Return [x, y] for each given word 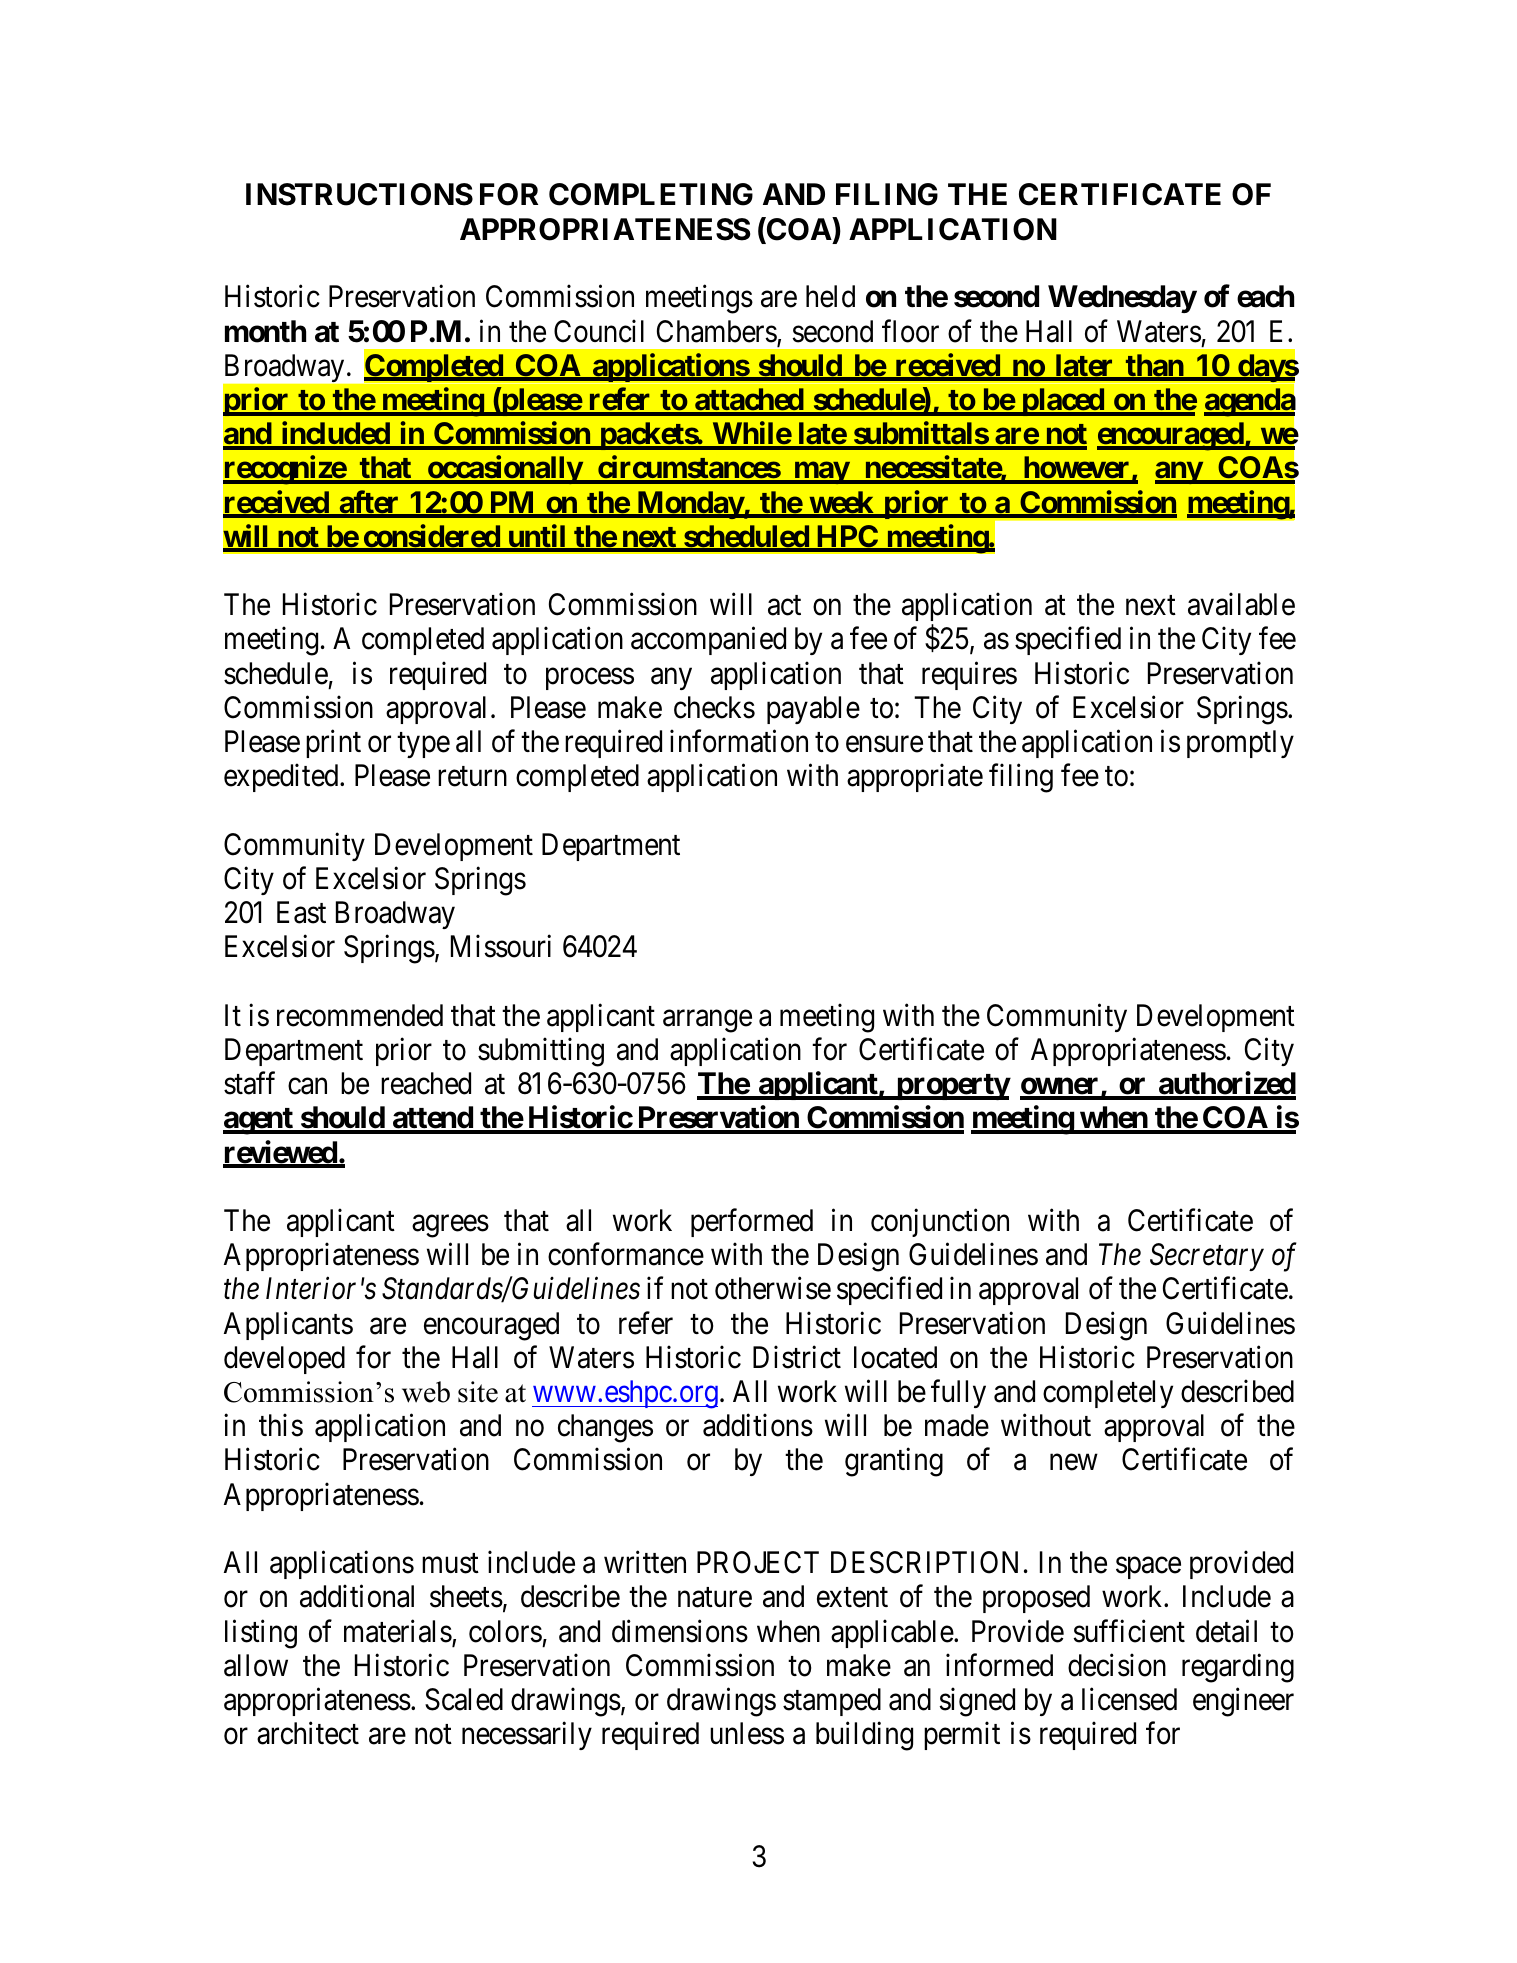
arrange [707, 1021]
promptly [1240, 744]
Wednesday [1122, 299]
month [265, 331]
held [830, 296]
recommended [360, 1015]
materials [398, 1631]
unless [747, 1733]
